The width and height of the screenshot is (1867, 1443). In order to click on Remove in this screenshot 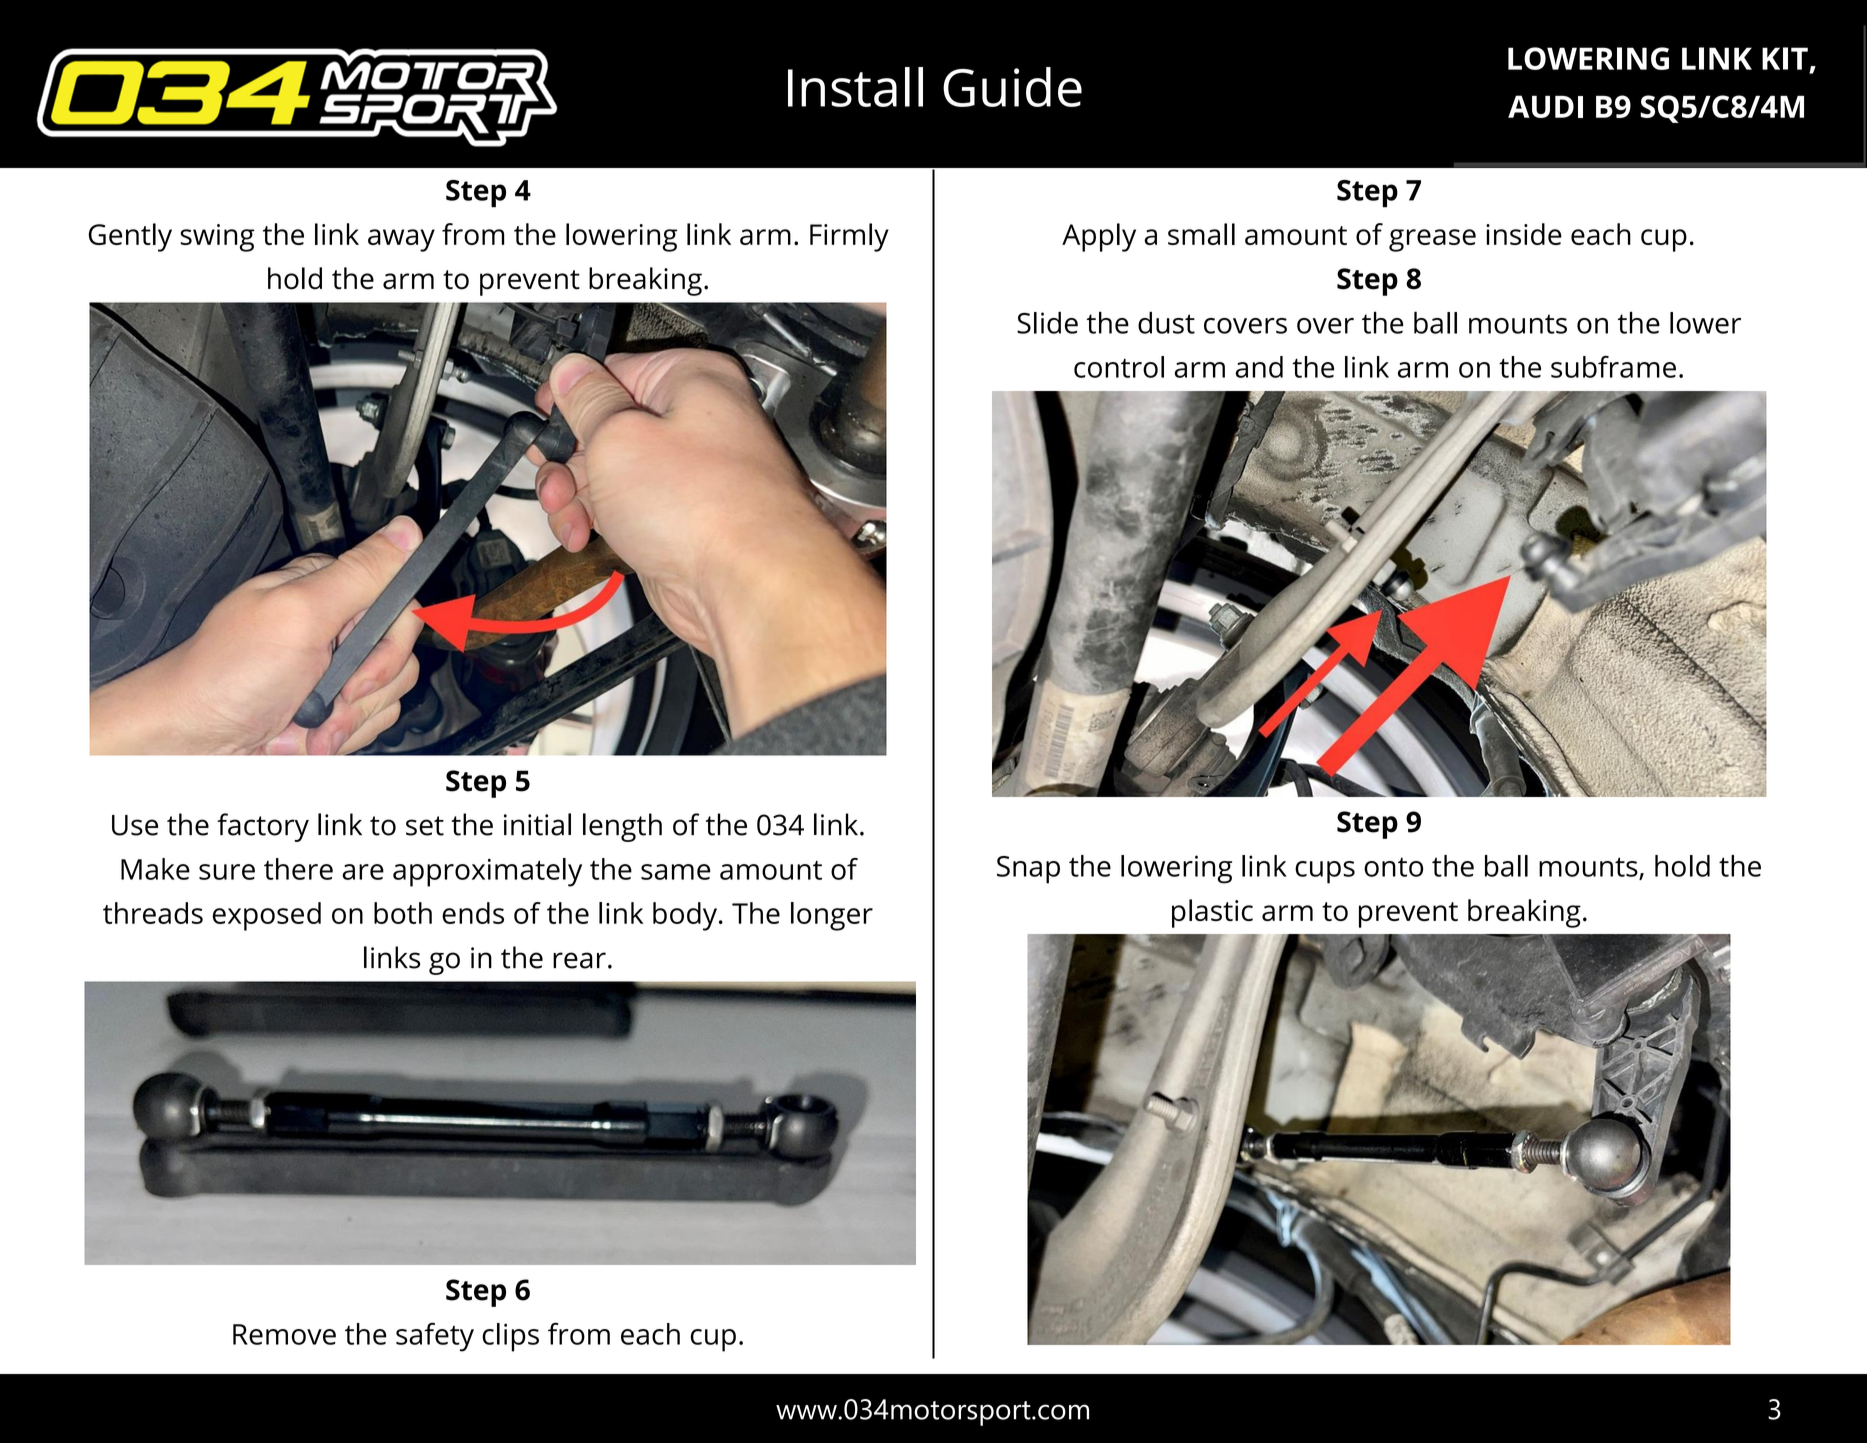, I will do `click(284, 1334)`.
